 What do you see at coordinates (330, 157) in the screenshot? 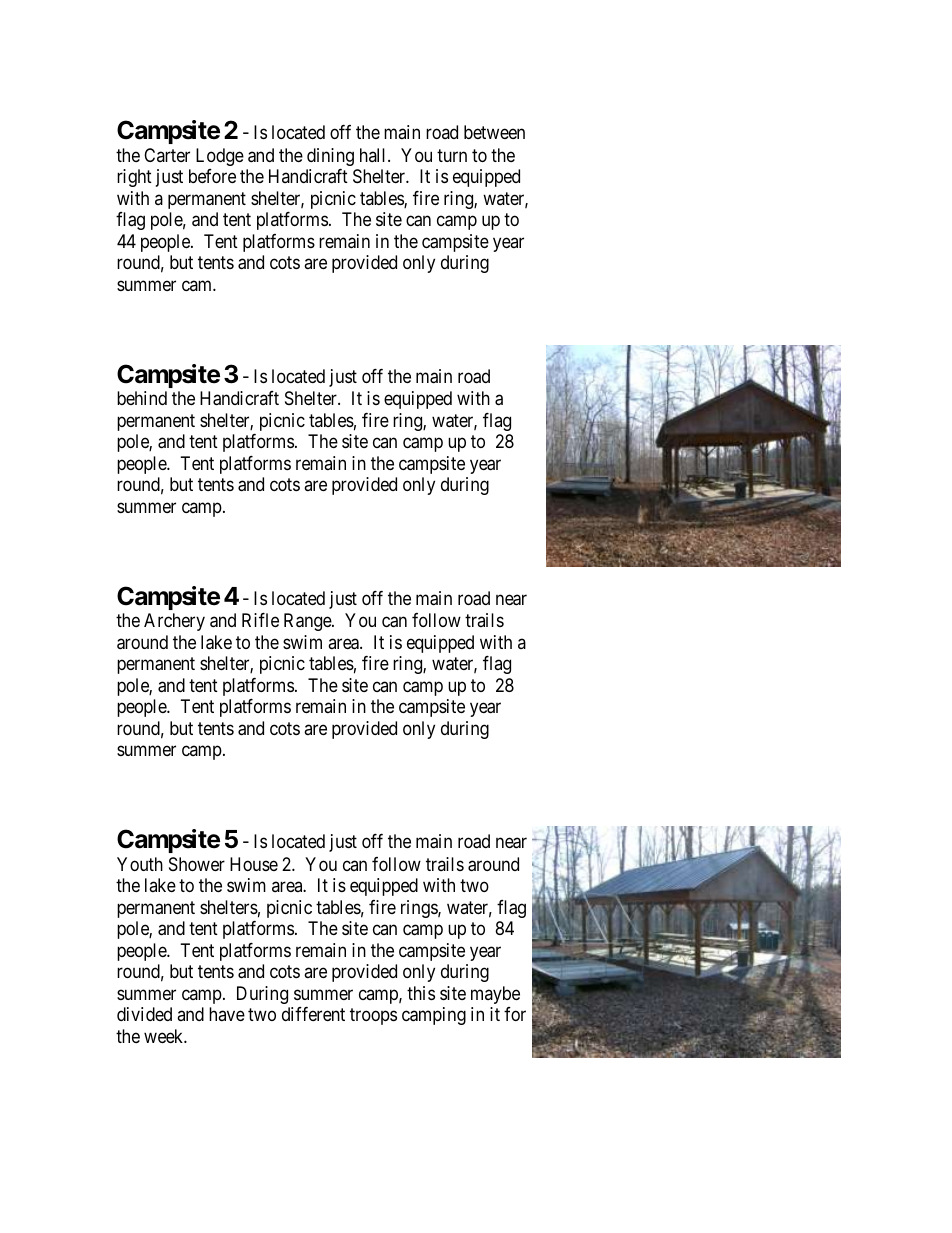
I see `dining` at bounding box center [330, 157].
